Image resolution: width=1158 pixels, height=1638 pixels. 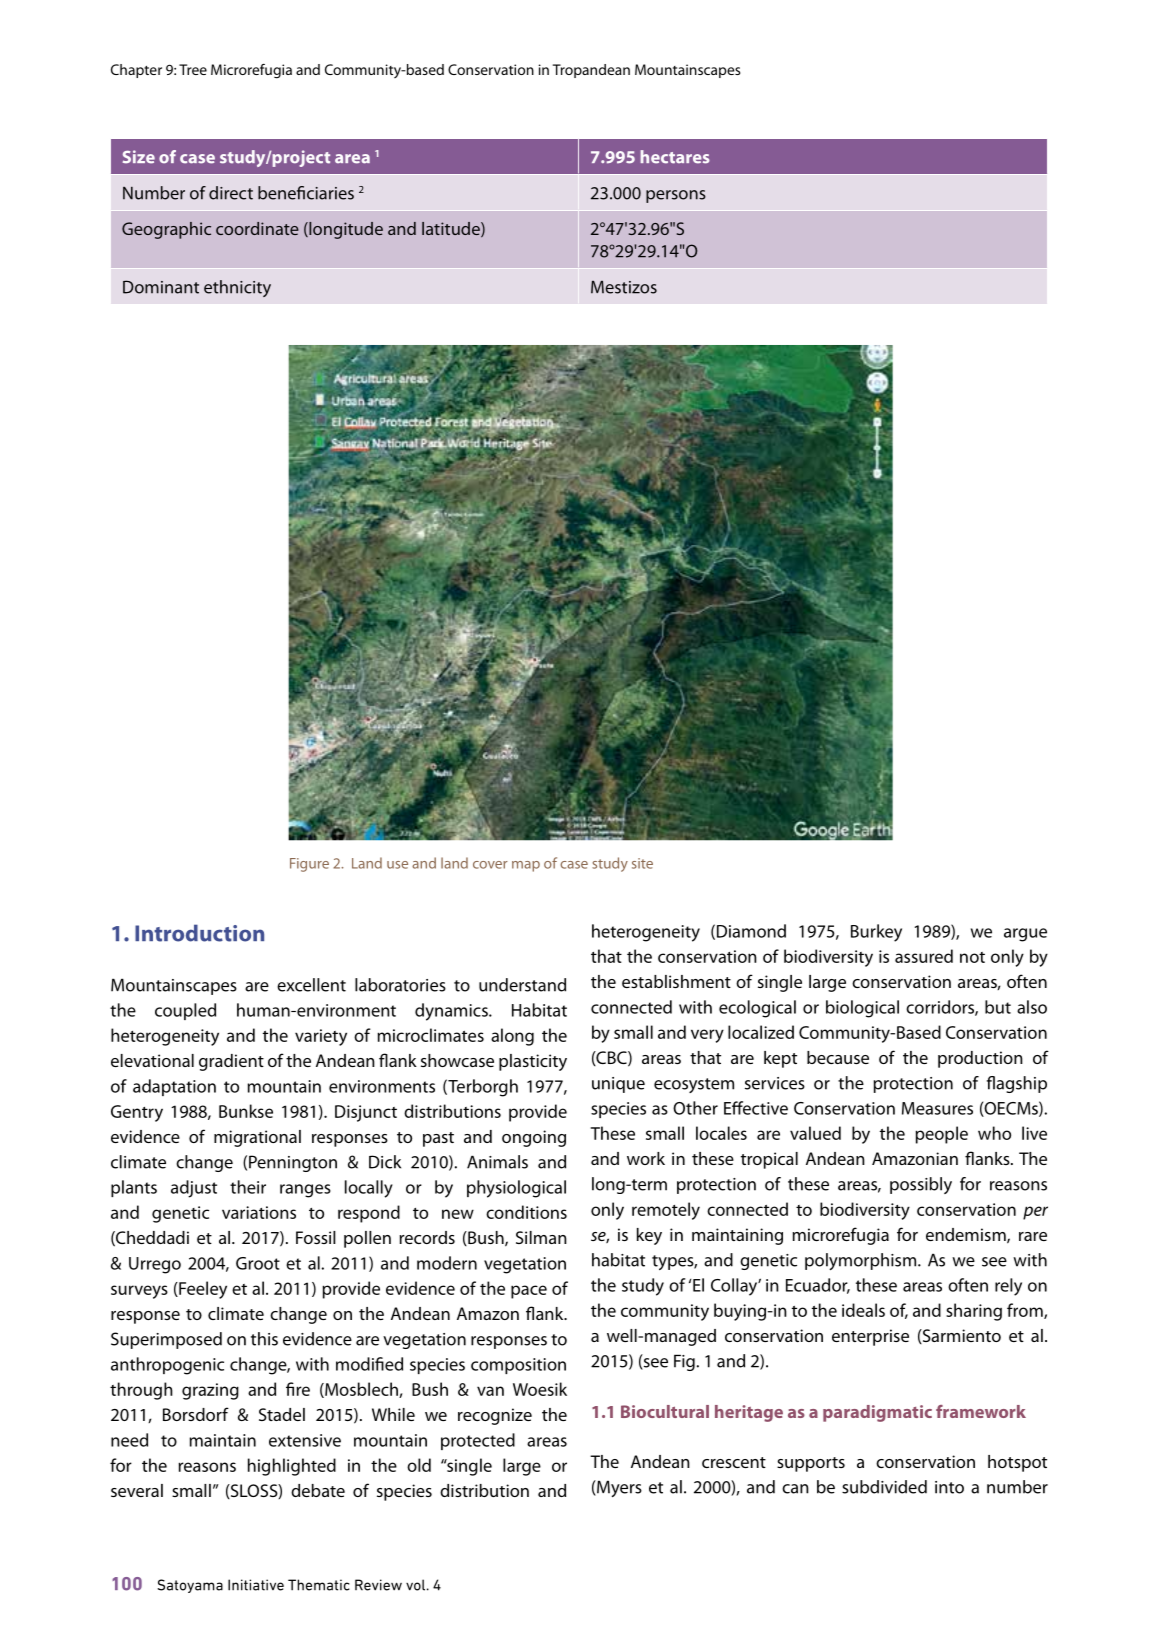 What do you see at coordinates (193, 69) in the image?
I see `Tree` at bounding box center [193, 69].
